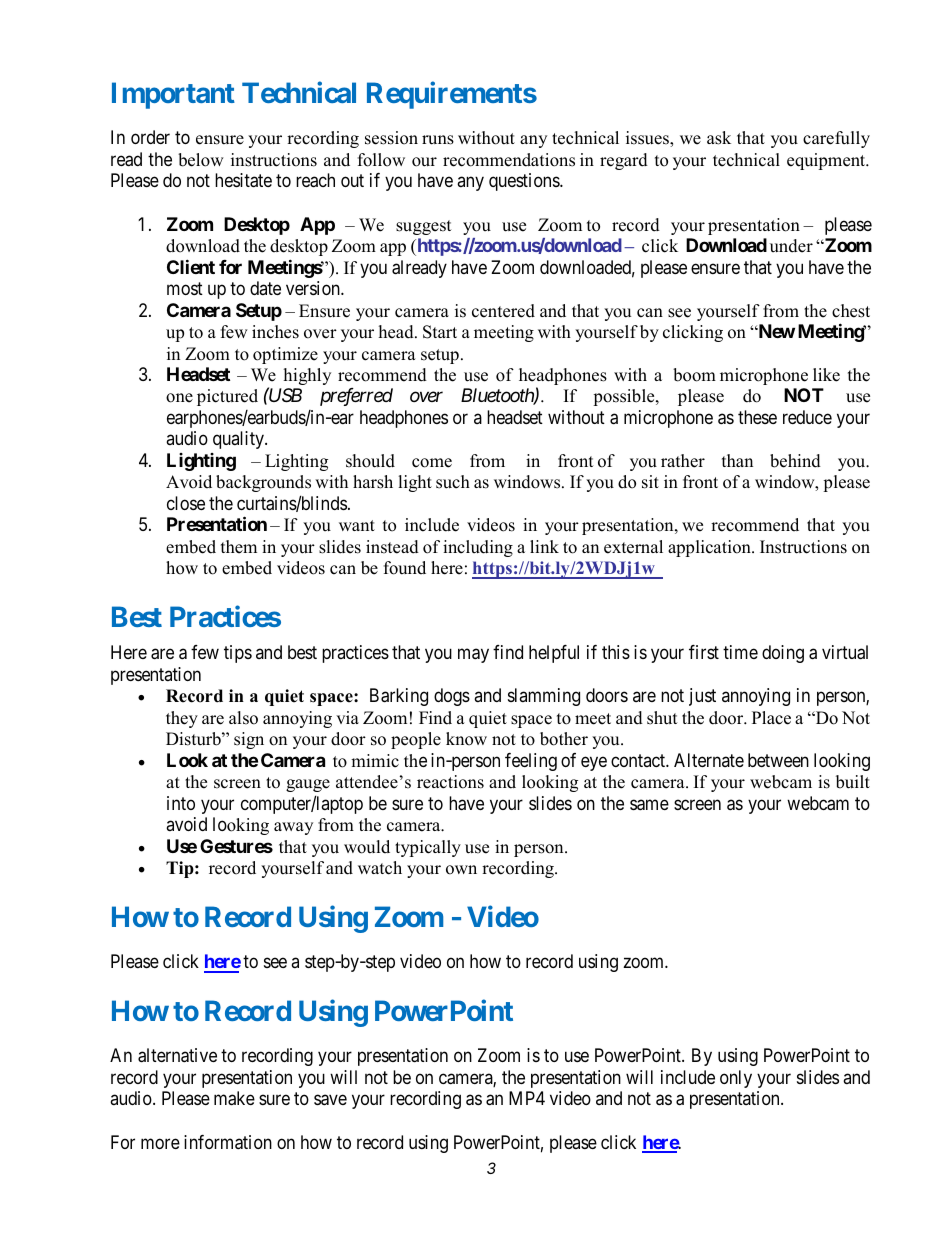 This screenshot has height=1233, width=952. Describe the element at coordinates (826, 375) in the screenshot. I see `like` at that location.
